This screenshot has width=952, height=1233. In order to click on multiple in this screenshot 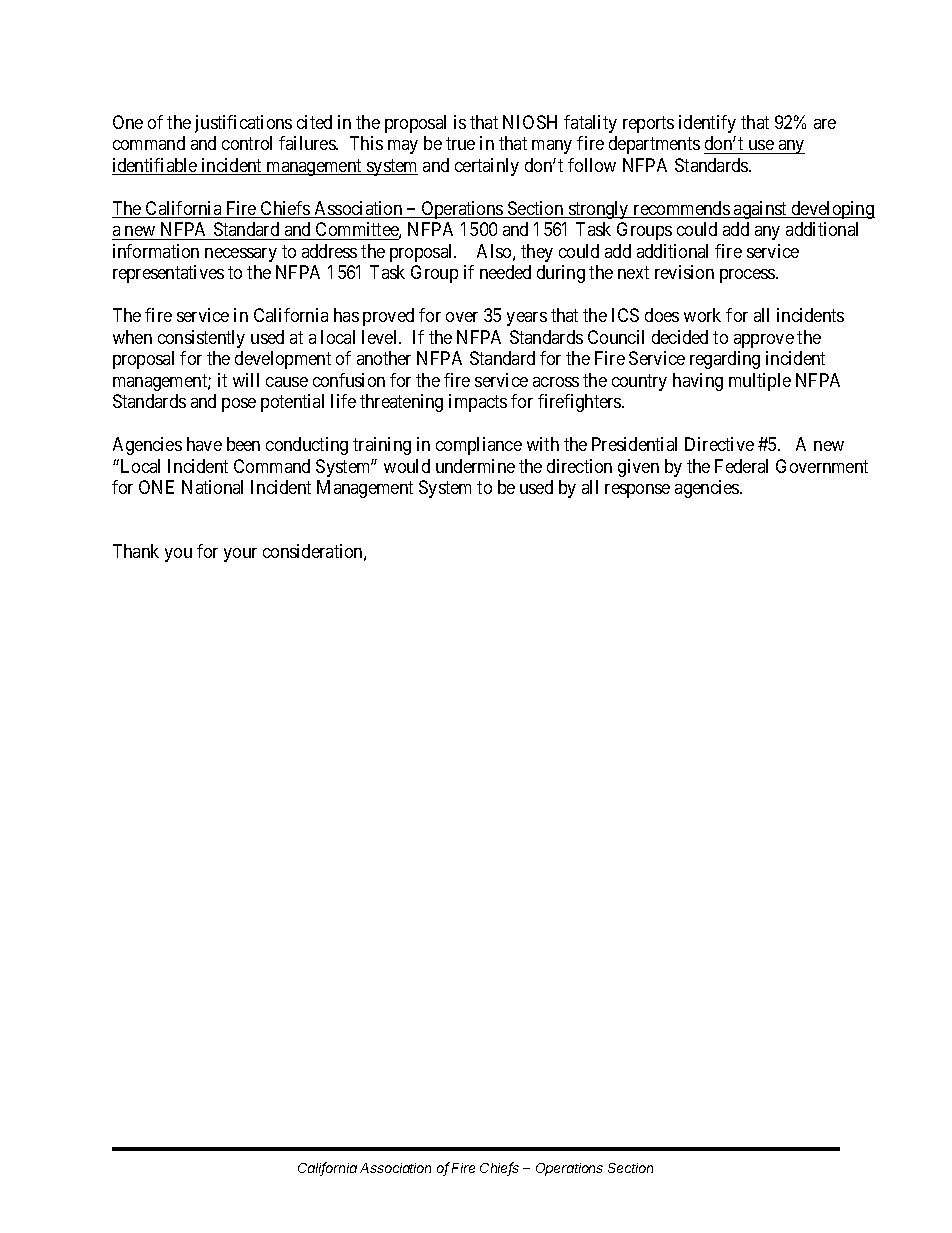, I will do `click(760, 382)`.
